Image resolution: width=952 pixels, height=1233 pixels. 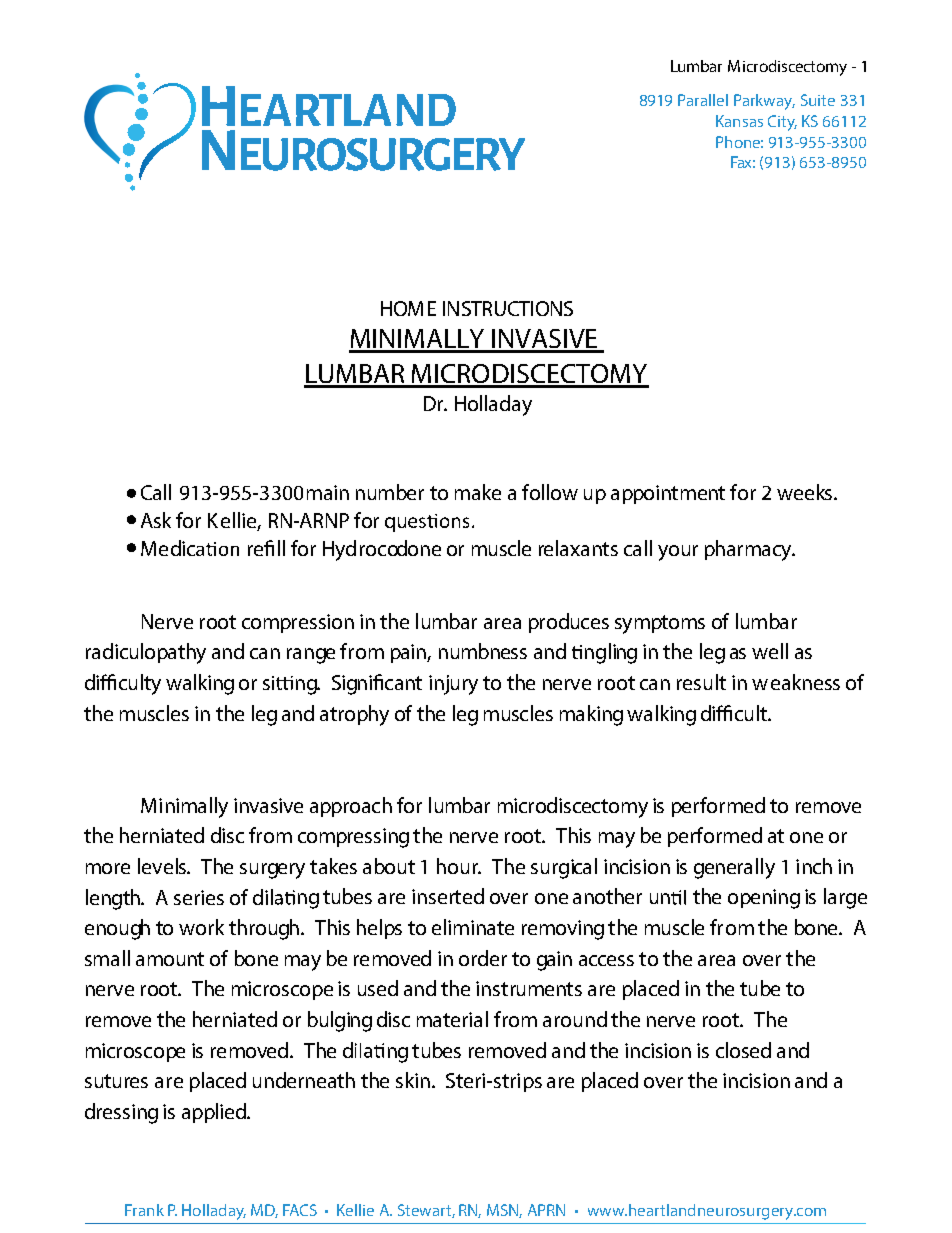 I want to click on eliminate, so click(x=473, y=927).
